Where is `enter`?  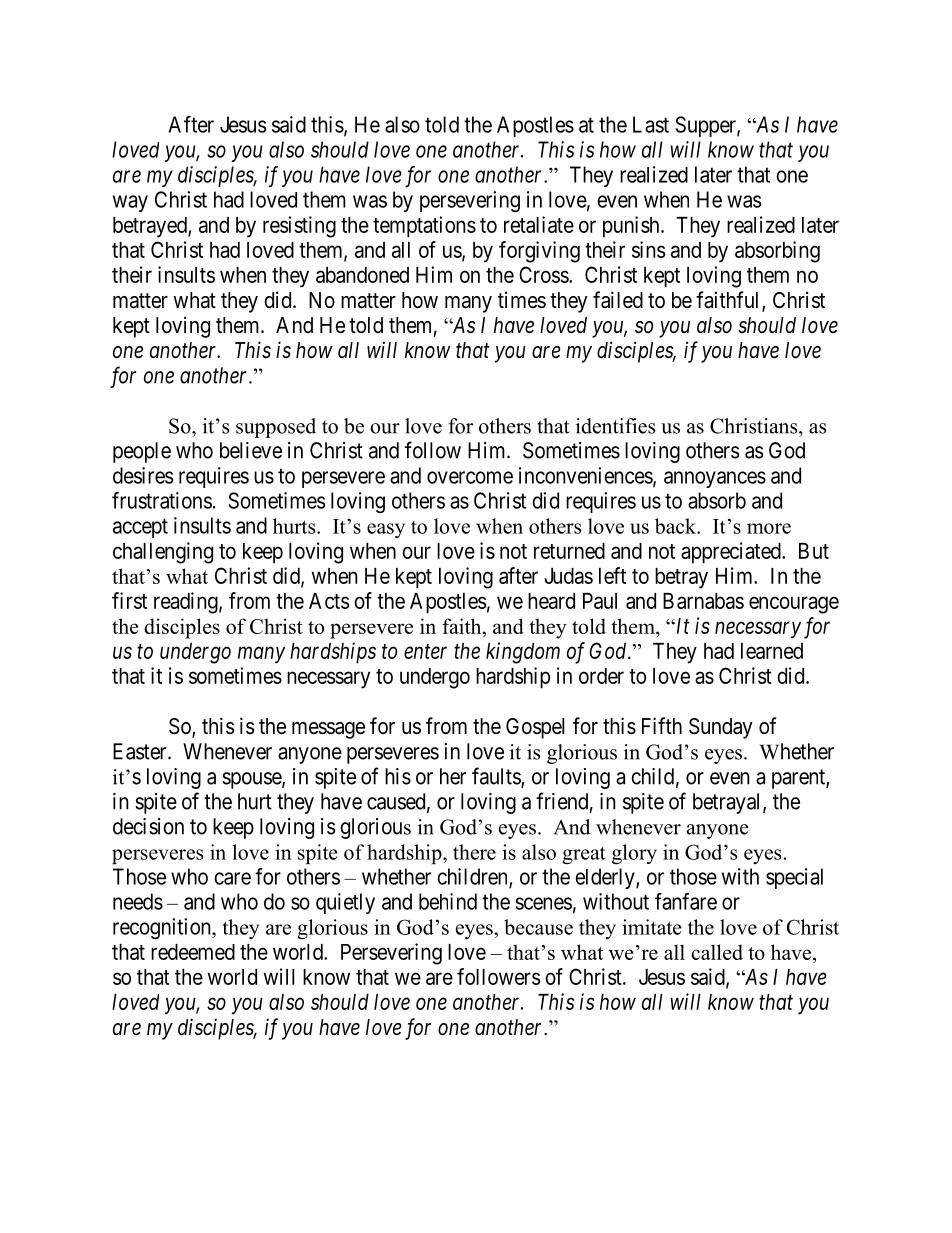
enter is located at coordinates (425, 651).
